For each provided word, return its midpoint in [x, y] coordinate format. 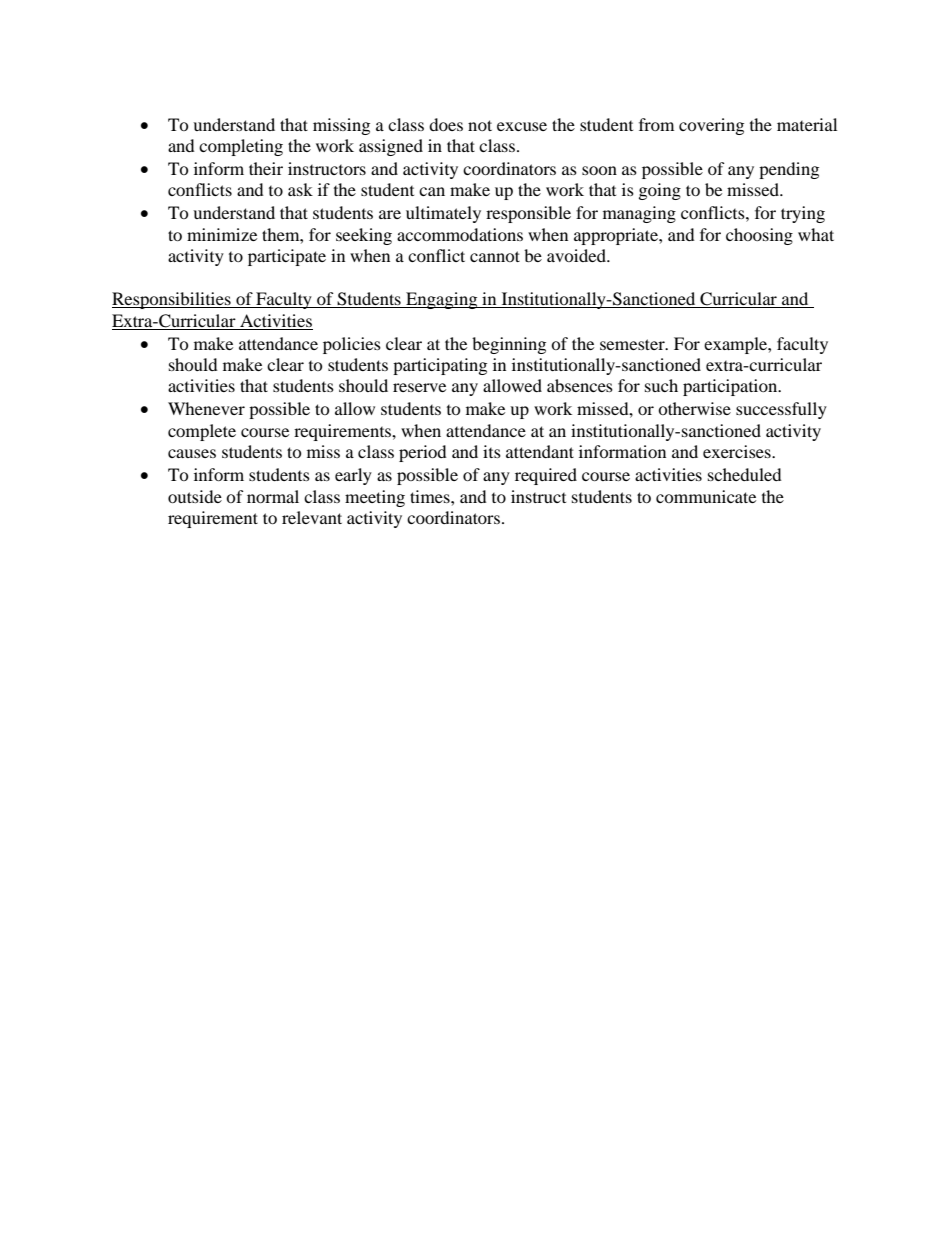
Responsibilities [172, 300]
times [431, 496]
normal [273, 496]
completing [241, 147]
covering [711, 126]
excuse [522, 126]
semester [633, 344]
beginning [509, 345]
